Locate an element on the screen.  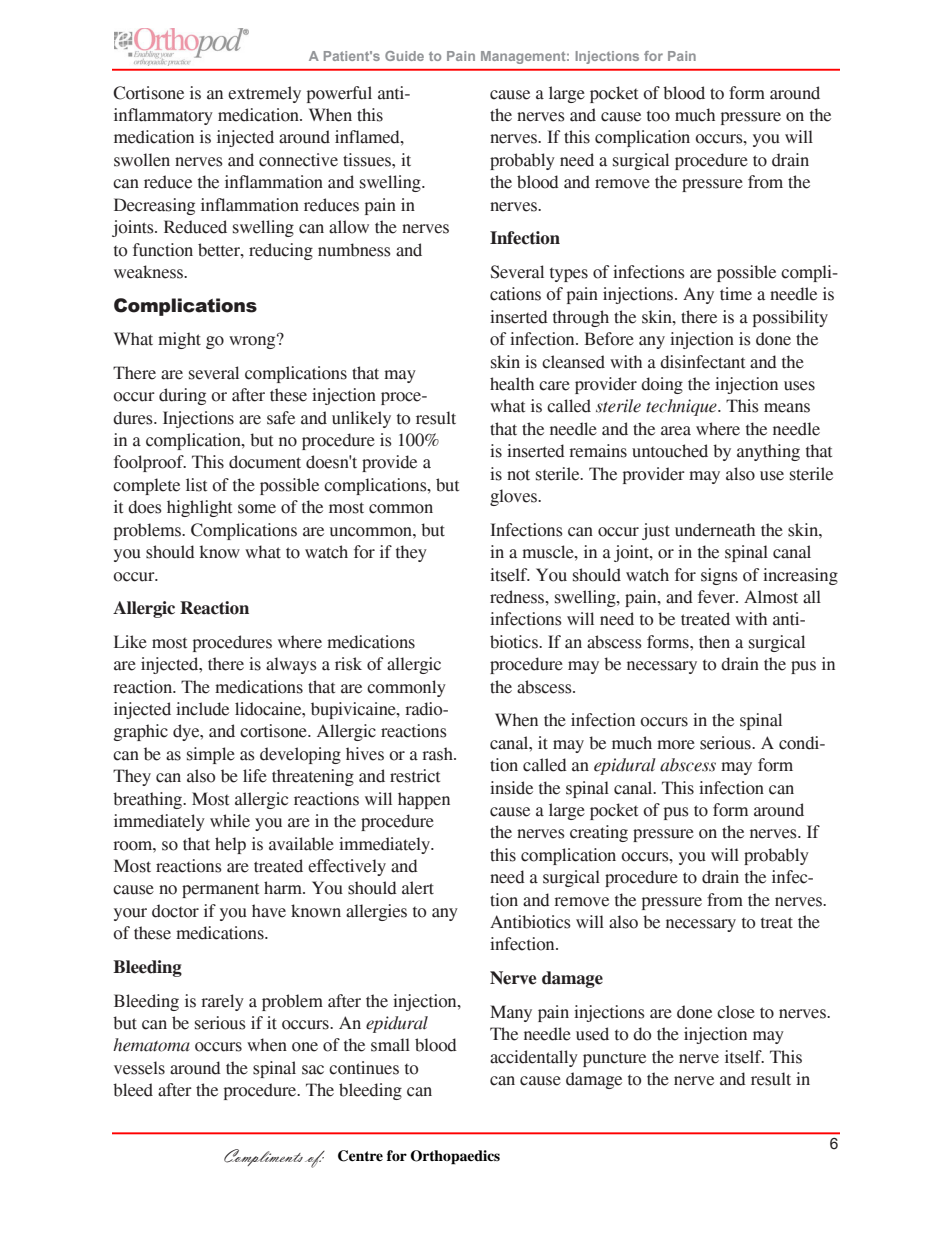
vessels is located at coordinates (139, 1068).
